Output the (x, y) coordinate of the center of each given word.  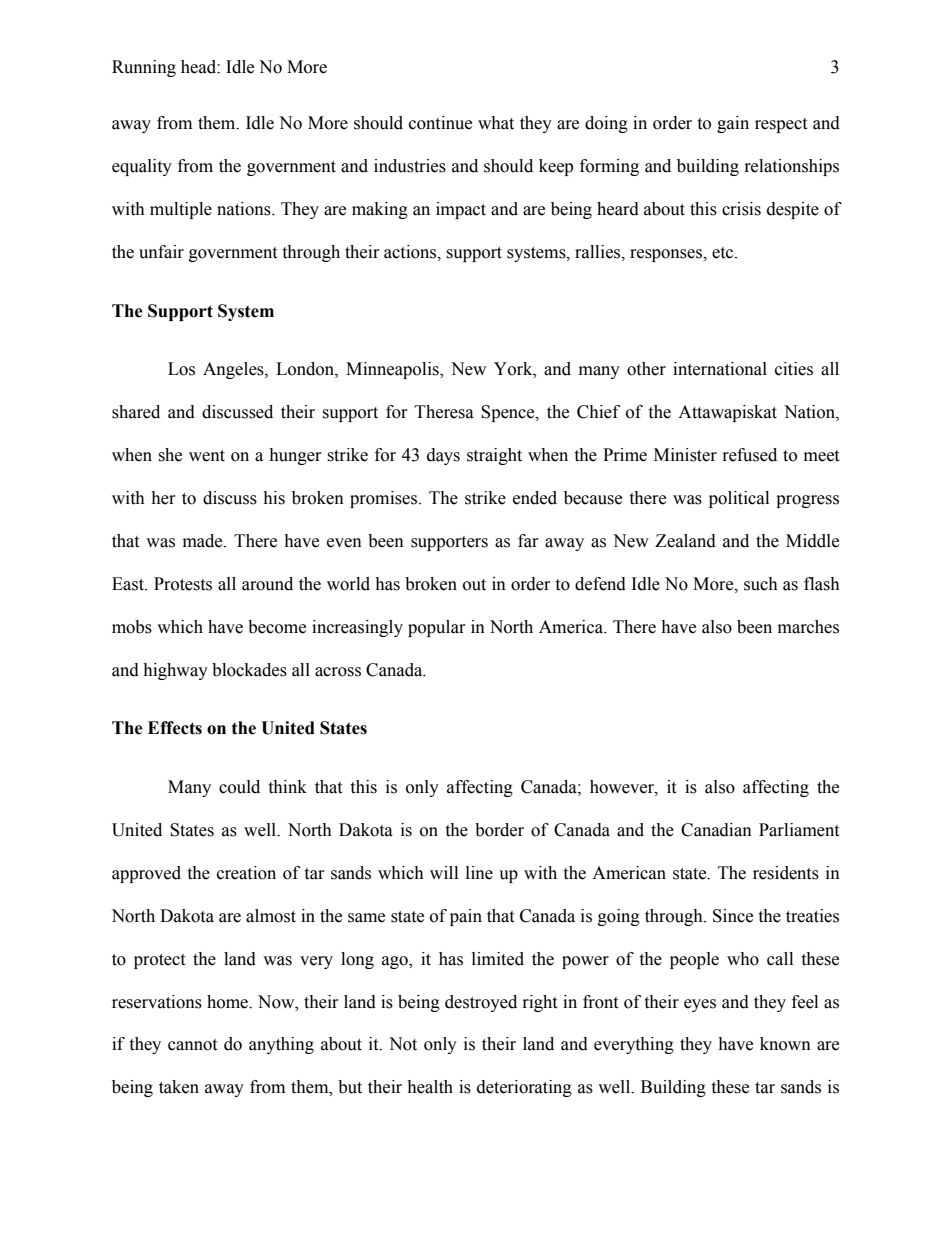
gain (733, 124)
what (496, 123)
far (528, 541)
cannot (192, 1045)
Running (144, 68)
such (761, 584)
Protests (183, 584)
